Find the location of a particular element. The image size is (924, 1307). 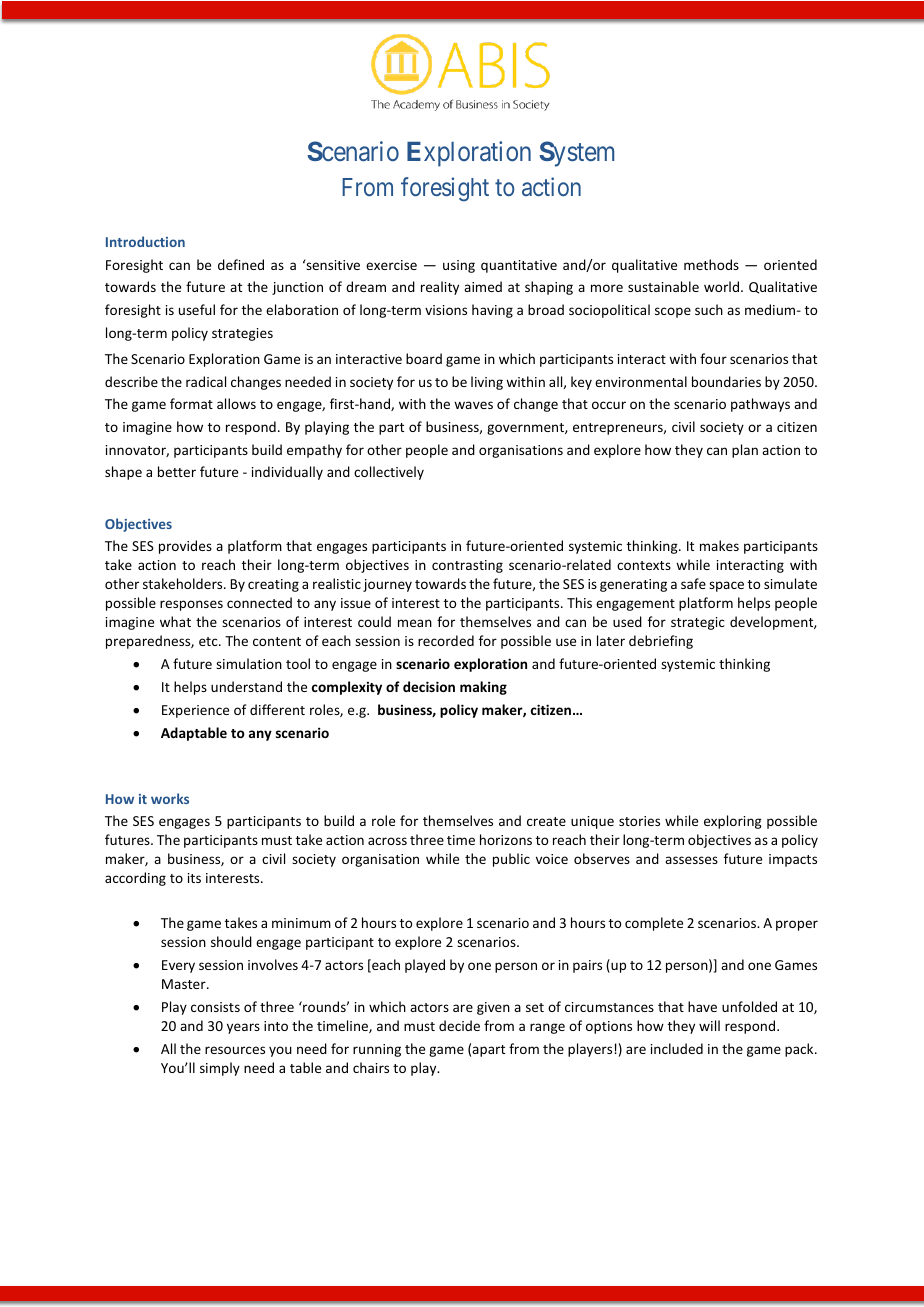

collectively is located at coordinates (389, 473).
